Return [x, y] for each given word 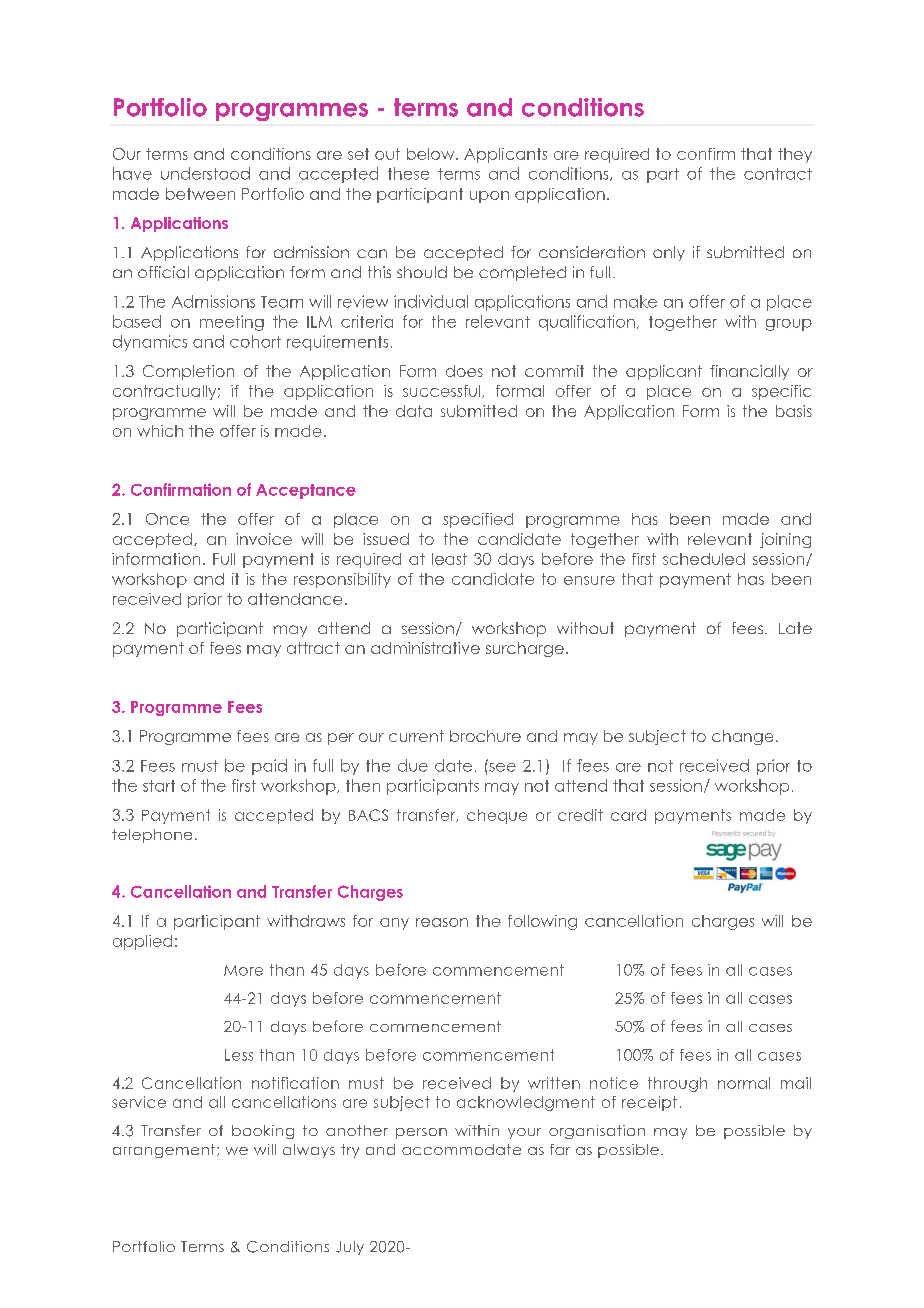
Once [167, 519]
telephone [152, 836]
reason [442, 922]
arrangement [165, 1151]
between [200, 194]
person [421, 1133]
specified [478, 520]
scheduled [704, 559]
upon [489, 197]
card [628, 815]
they [795, 155]
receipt [649, 1103]
